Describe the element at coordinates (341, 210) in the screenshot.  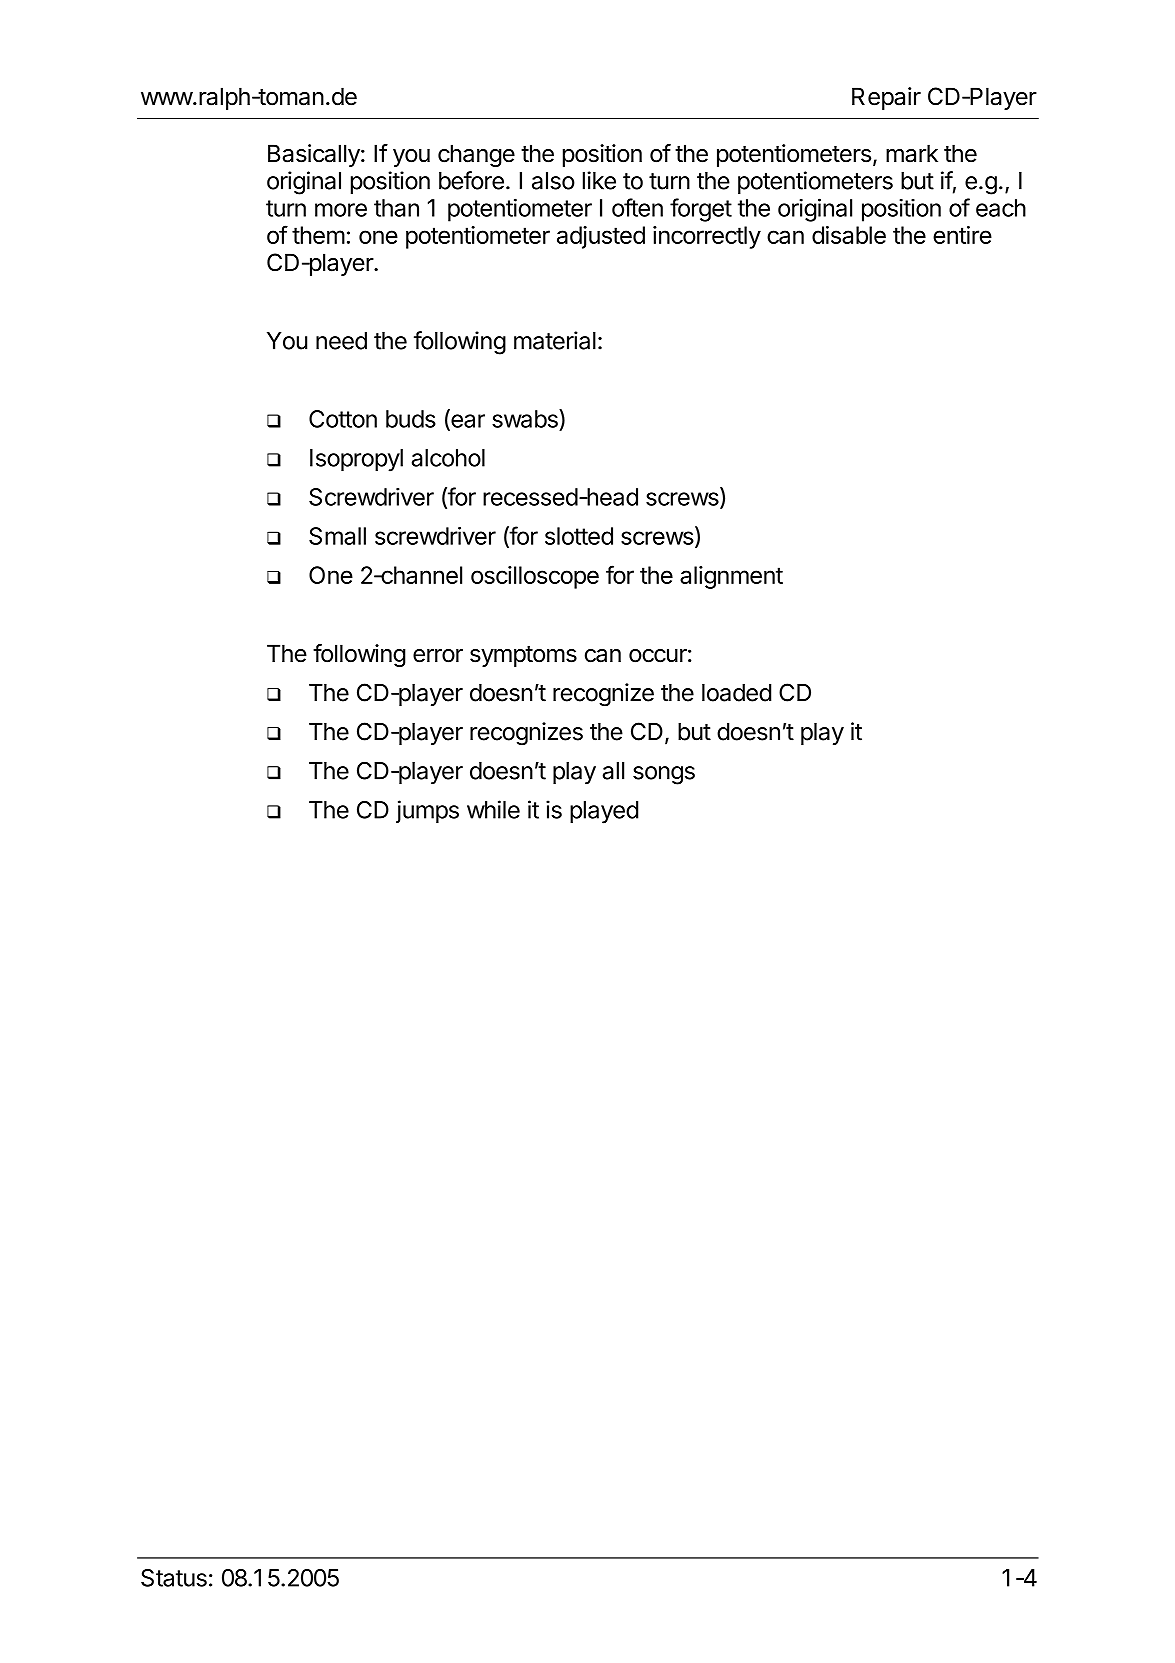
I see `more` at that location.
